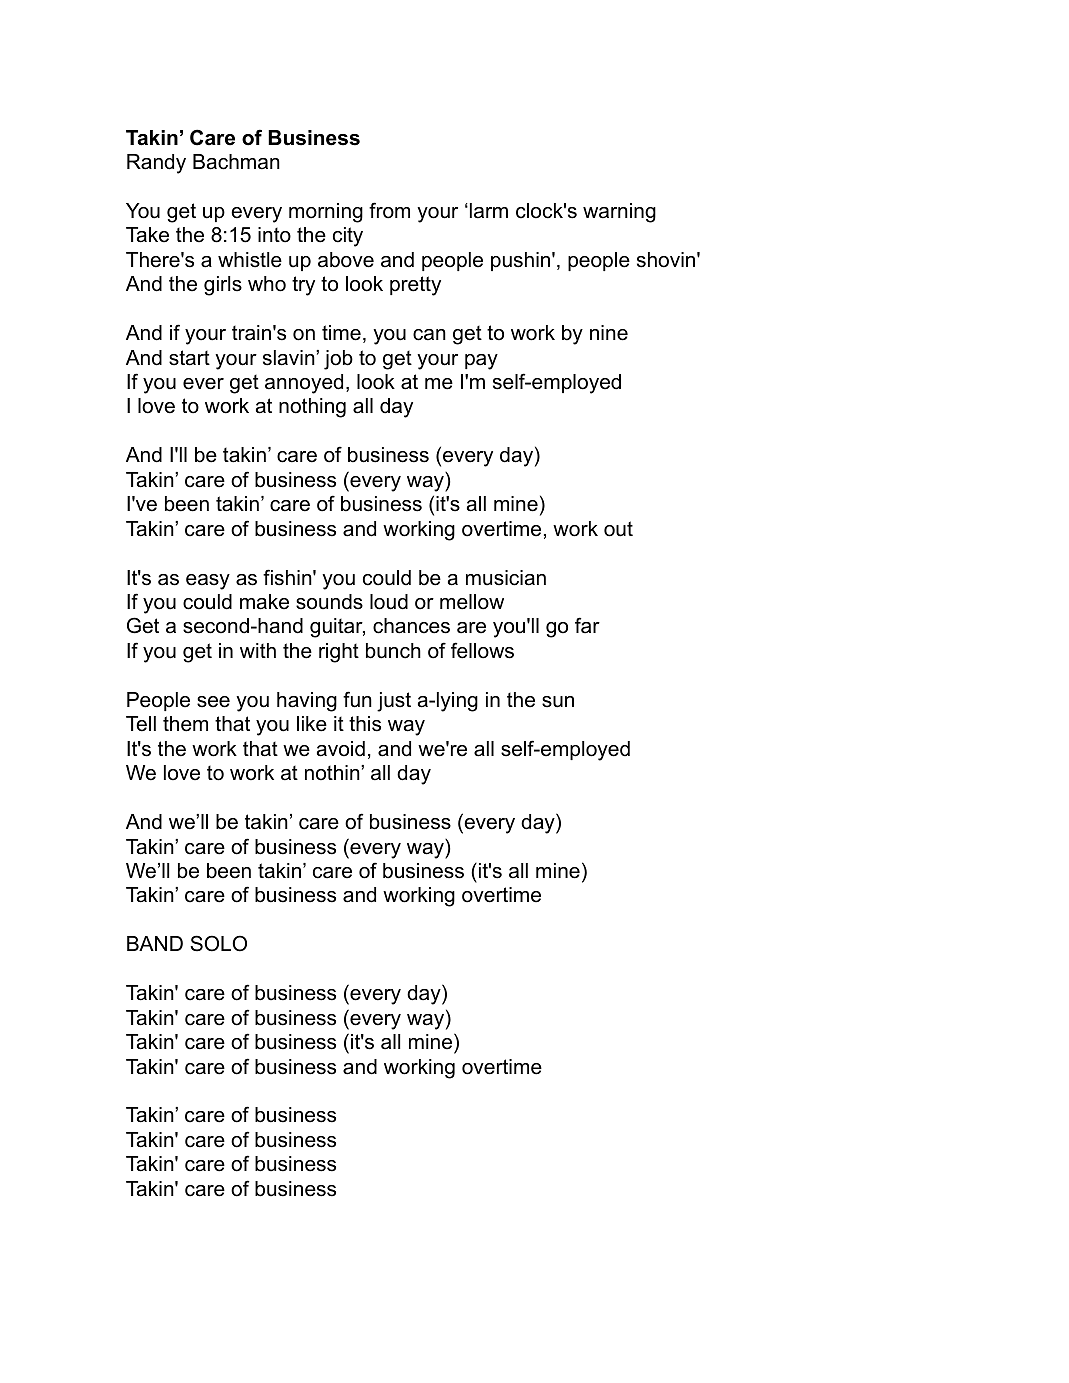  What do you see at coordinates (389, 602) in the document?
I see `loud` at bounding box center [389, 602].
